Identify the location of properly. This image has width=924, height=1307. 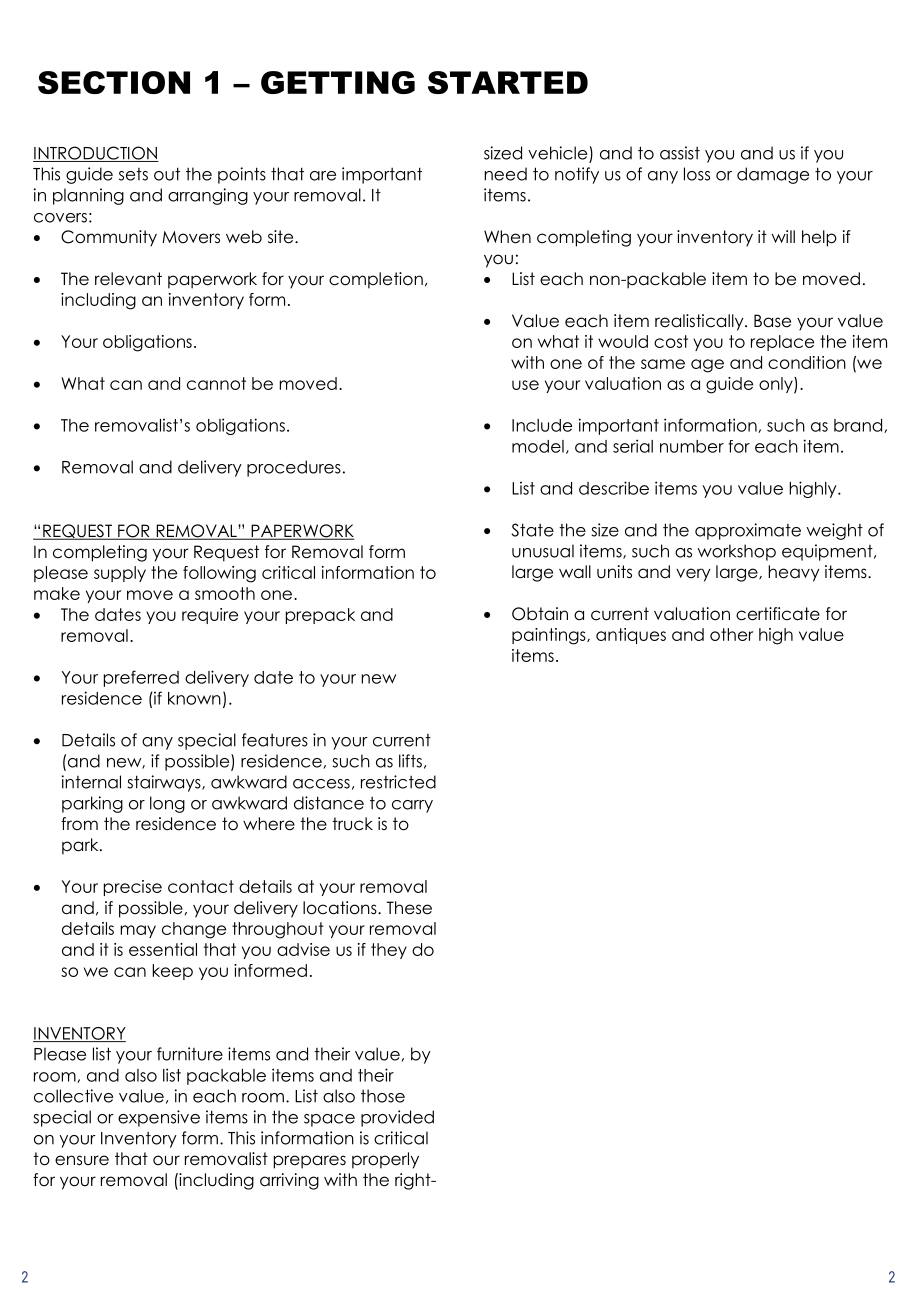
(385, 1160).
